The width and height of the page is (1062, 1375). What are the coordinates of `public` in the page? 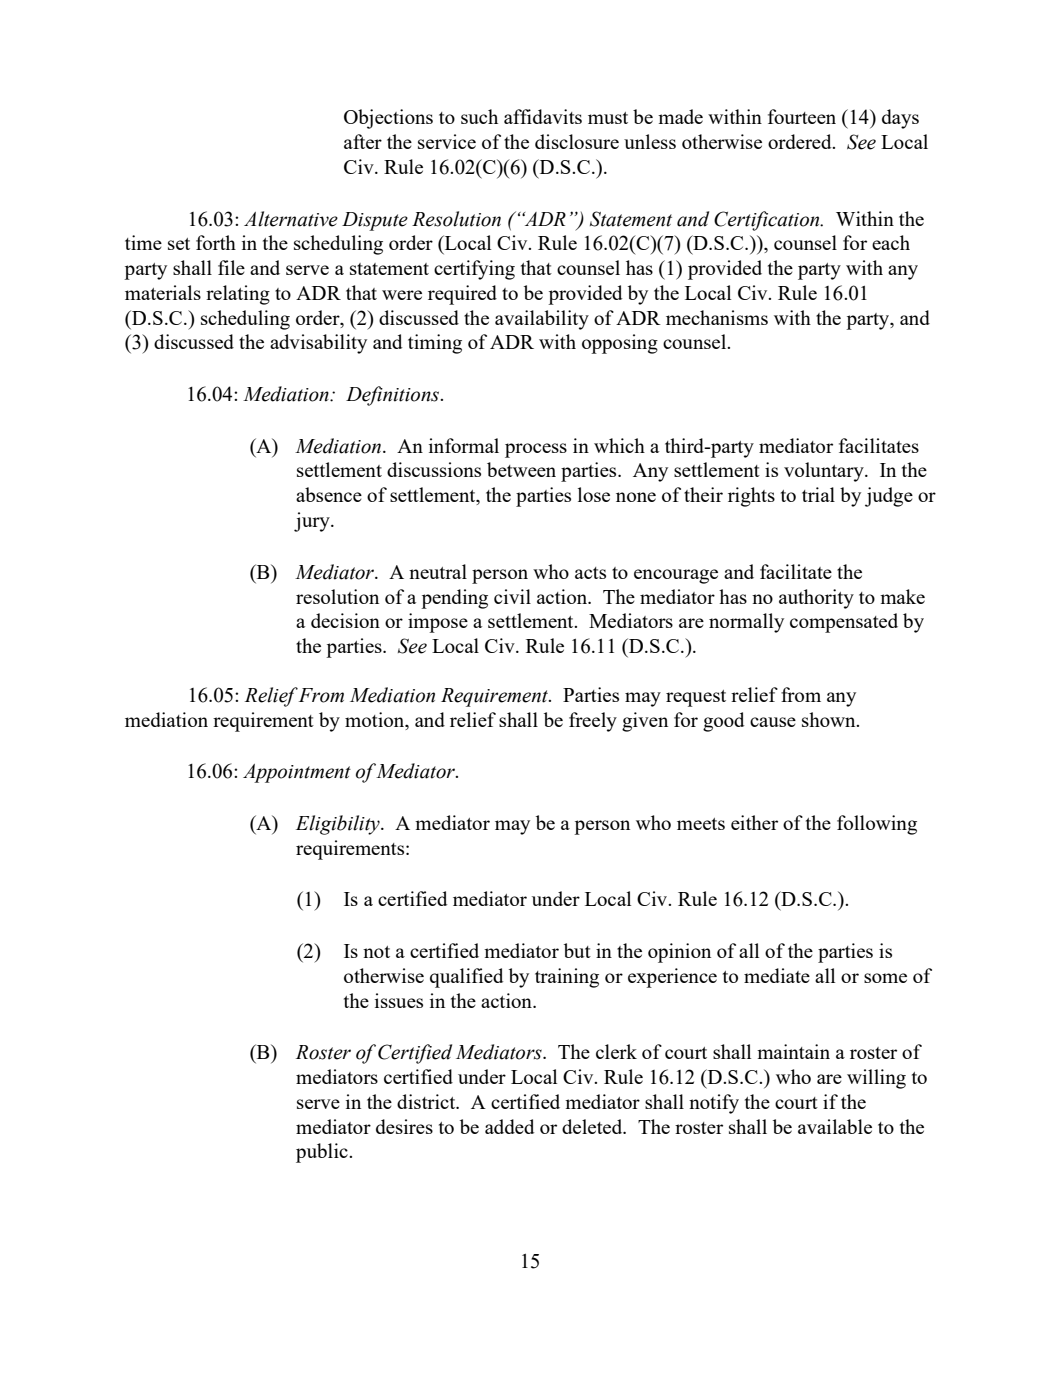 It's located at (323, 1153).
